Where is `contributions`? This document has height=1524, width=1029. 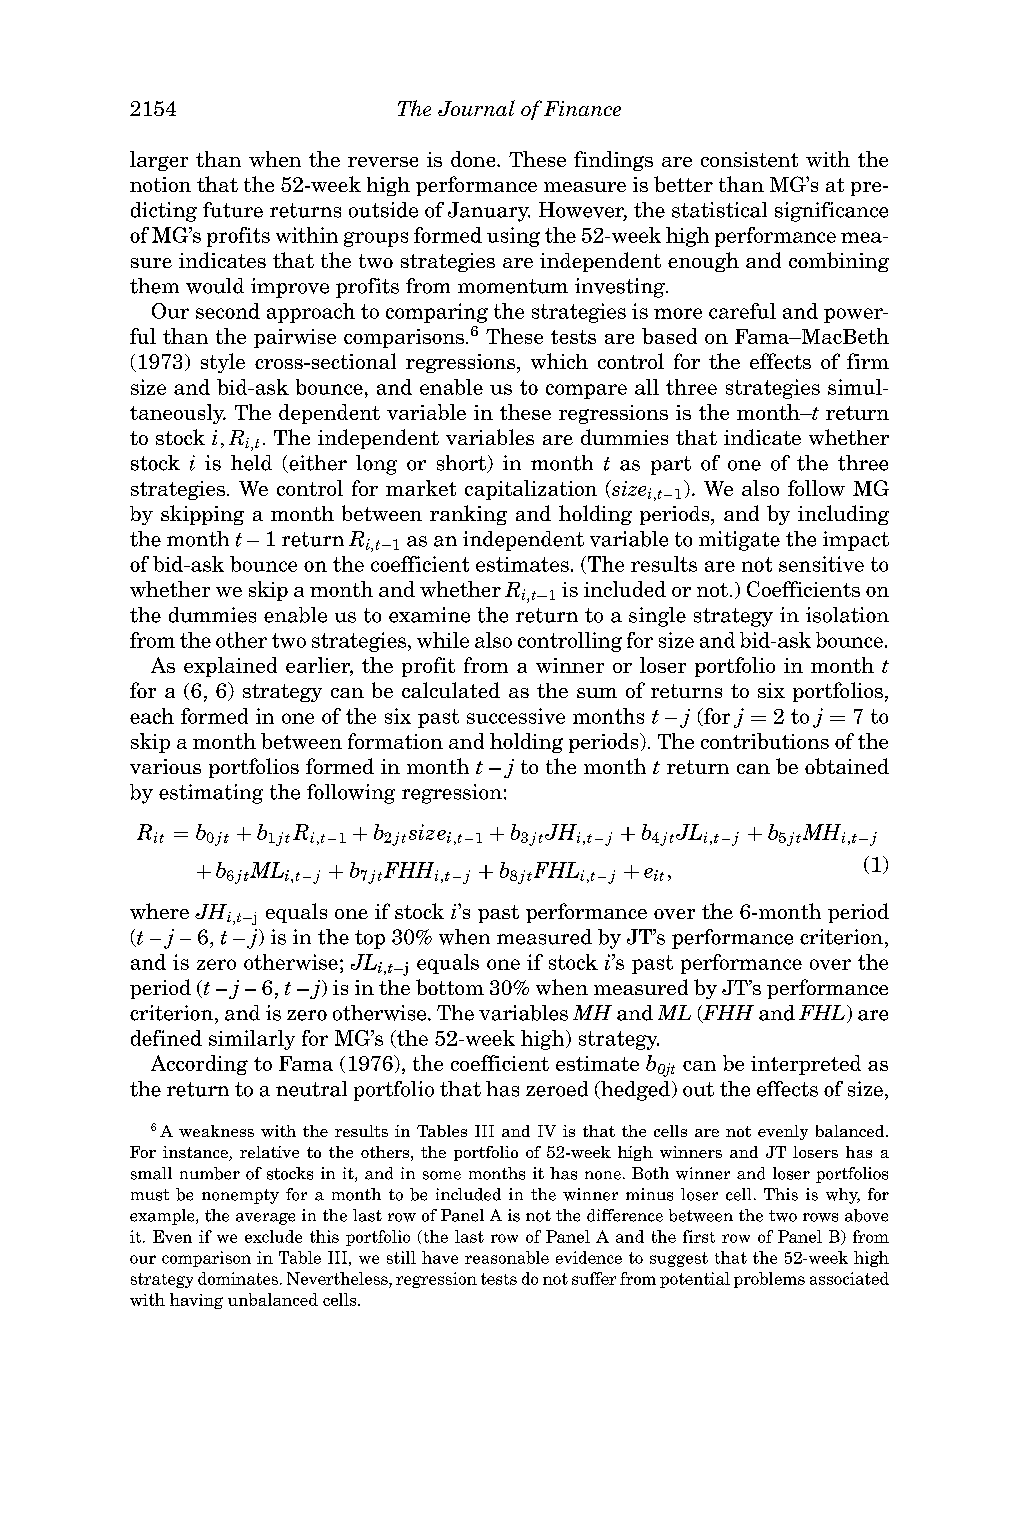 contributions is located at coordinates (765, 741).
